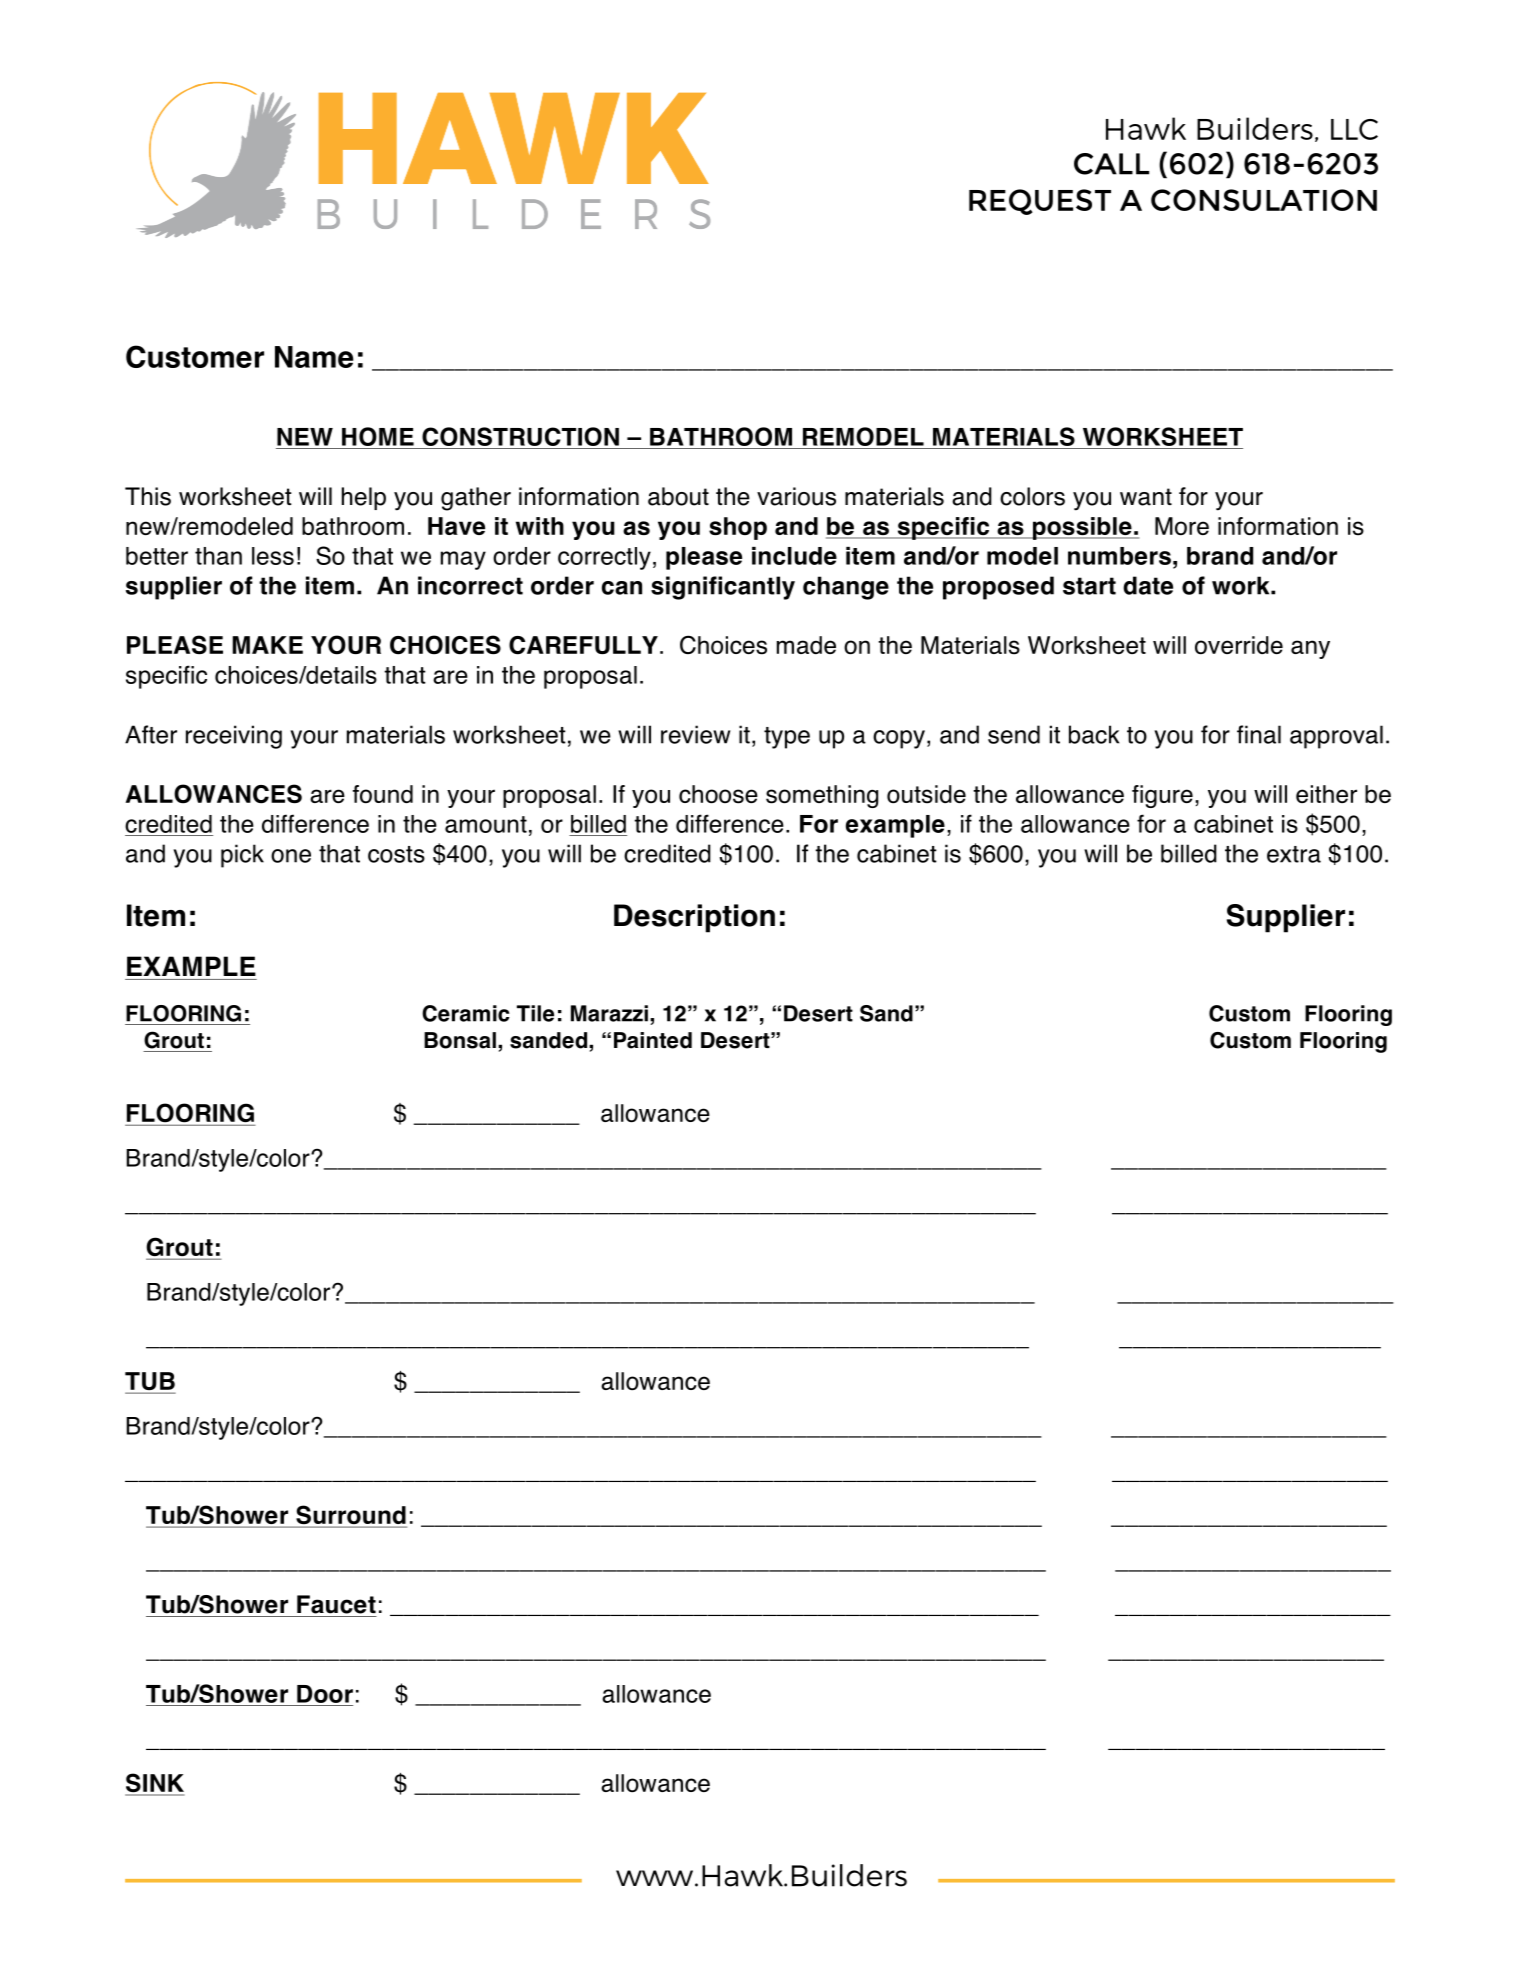 The width and height of the screenshot is (1519, 1965). Describe the element at coordinates (1294, 854) in the screenshot. I see `extra` at that location.
